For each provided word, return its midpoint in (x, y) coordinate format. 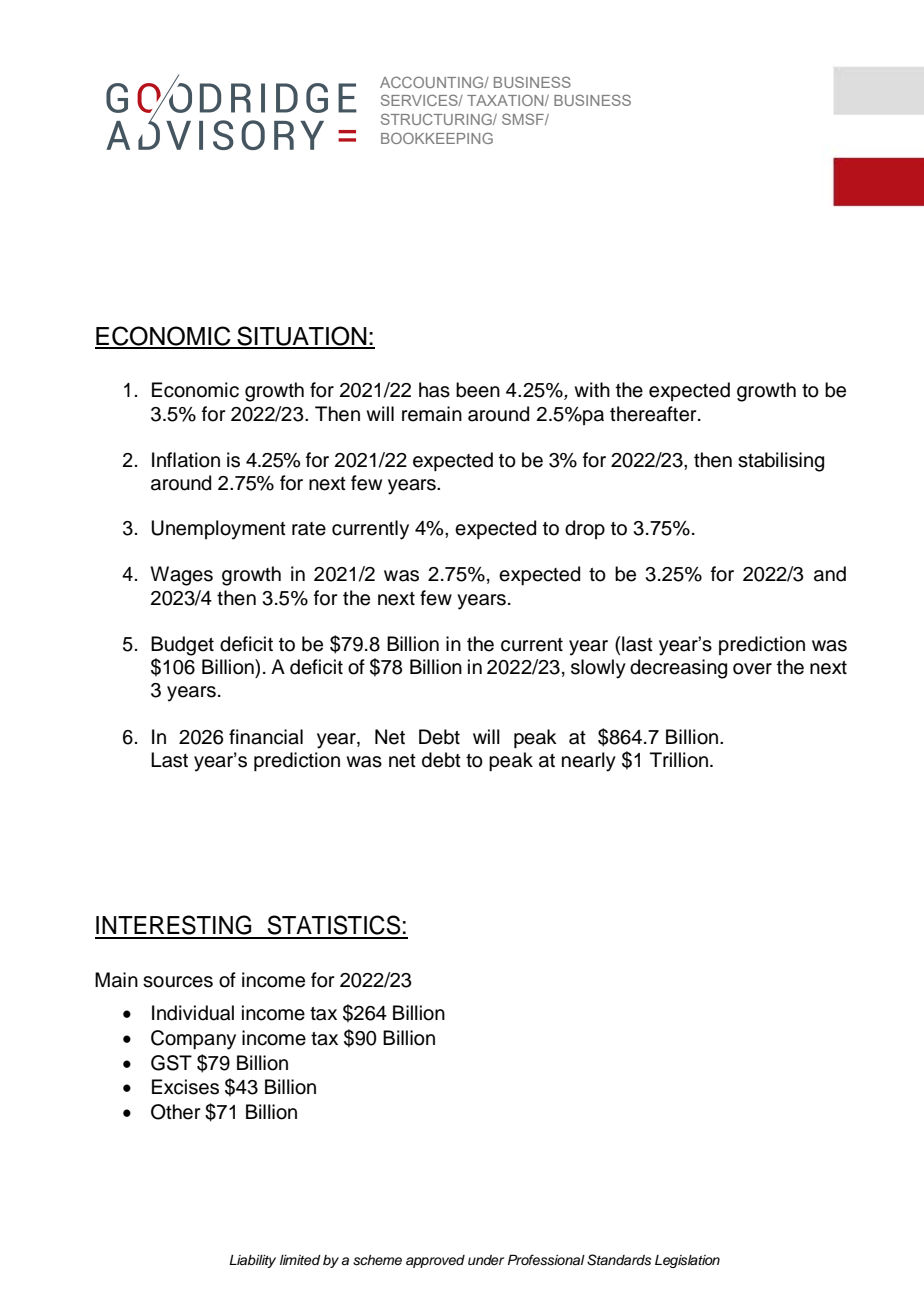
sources (178, 982)
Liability (252, 1261)
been (478, 390)
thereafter (654, 414)
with (592, 389)
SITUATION (302, 337)
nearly (589, 762)
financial (266, 737)
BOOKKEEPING (437, 138)
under (486, 1260)
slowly (598, 669)
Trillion (680, 760)
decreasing (678, 669)
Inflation (186, 460)
